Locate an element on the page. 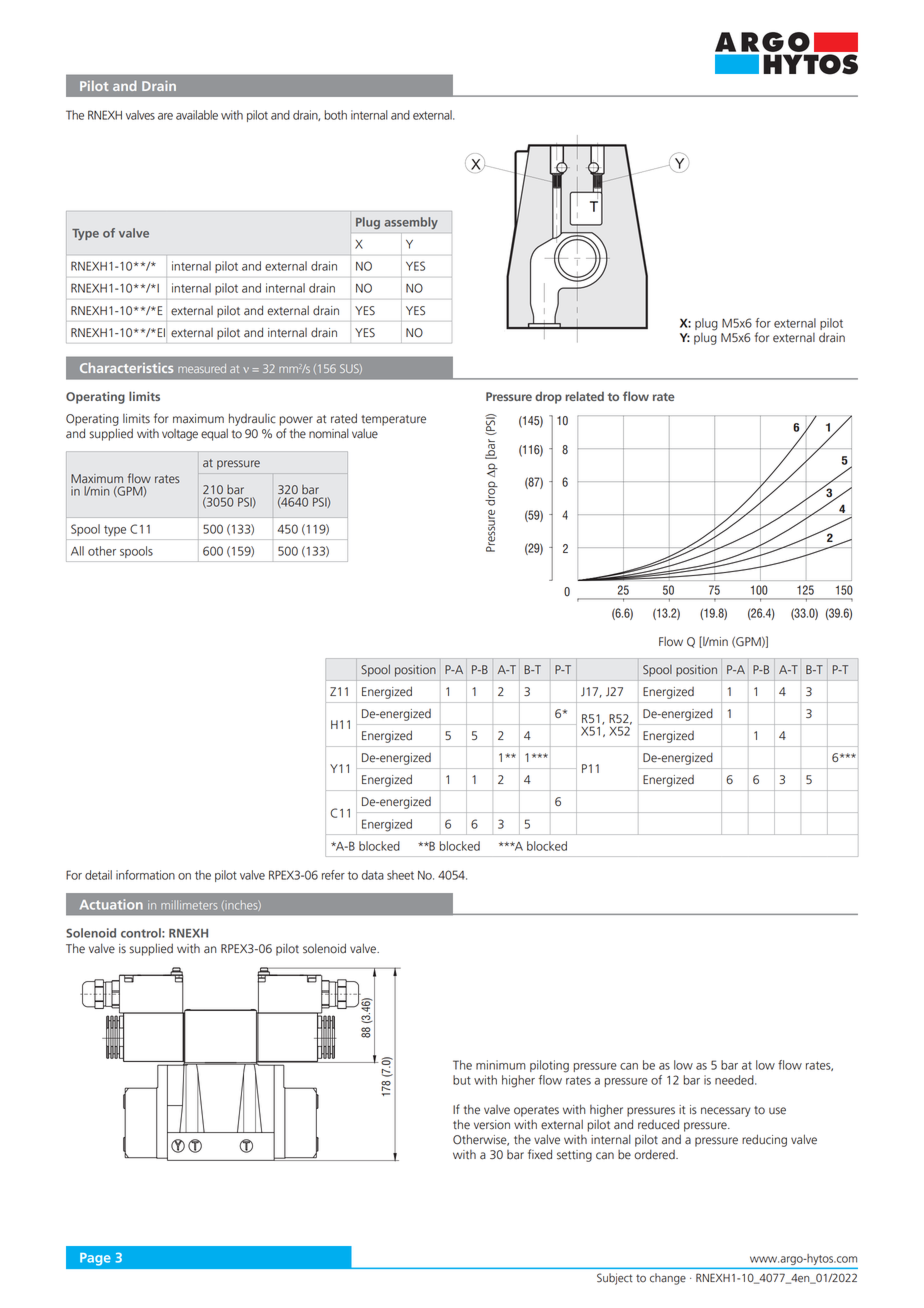  temperature is located at coordinates (393, 420).
